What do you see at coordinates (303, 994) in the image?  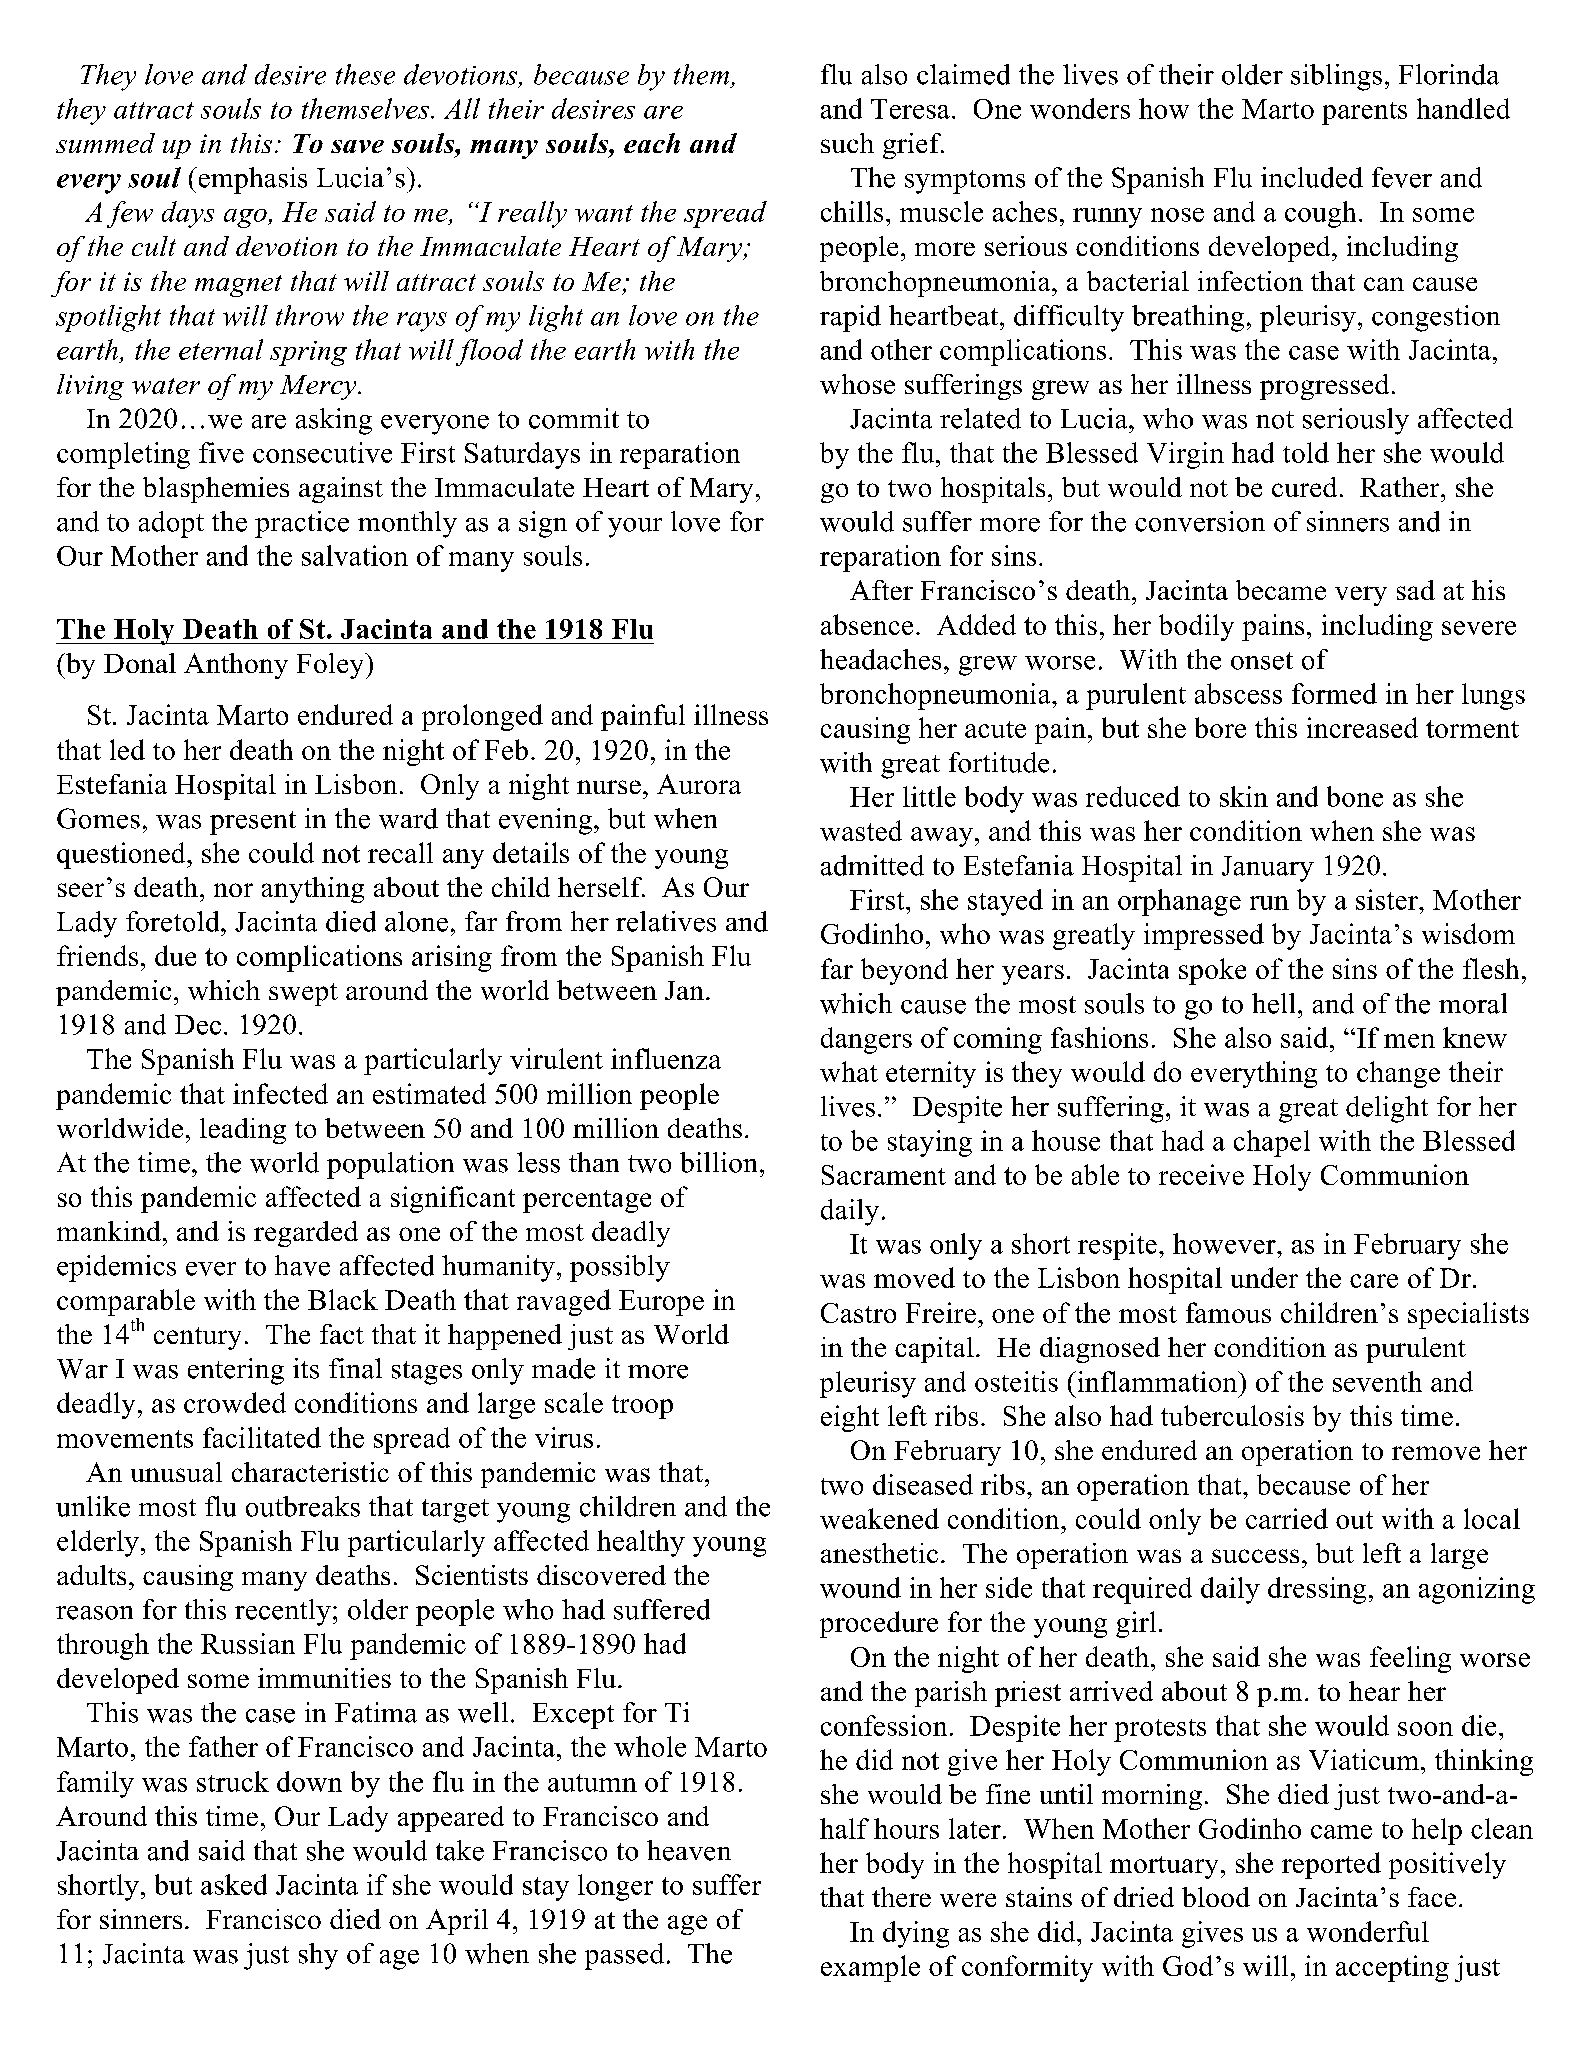 I see `swept` at bounding box center [303, 994].
